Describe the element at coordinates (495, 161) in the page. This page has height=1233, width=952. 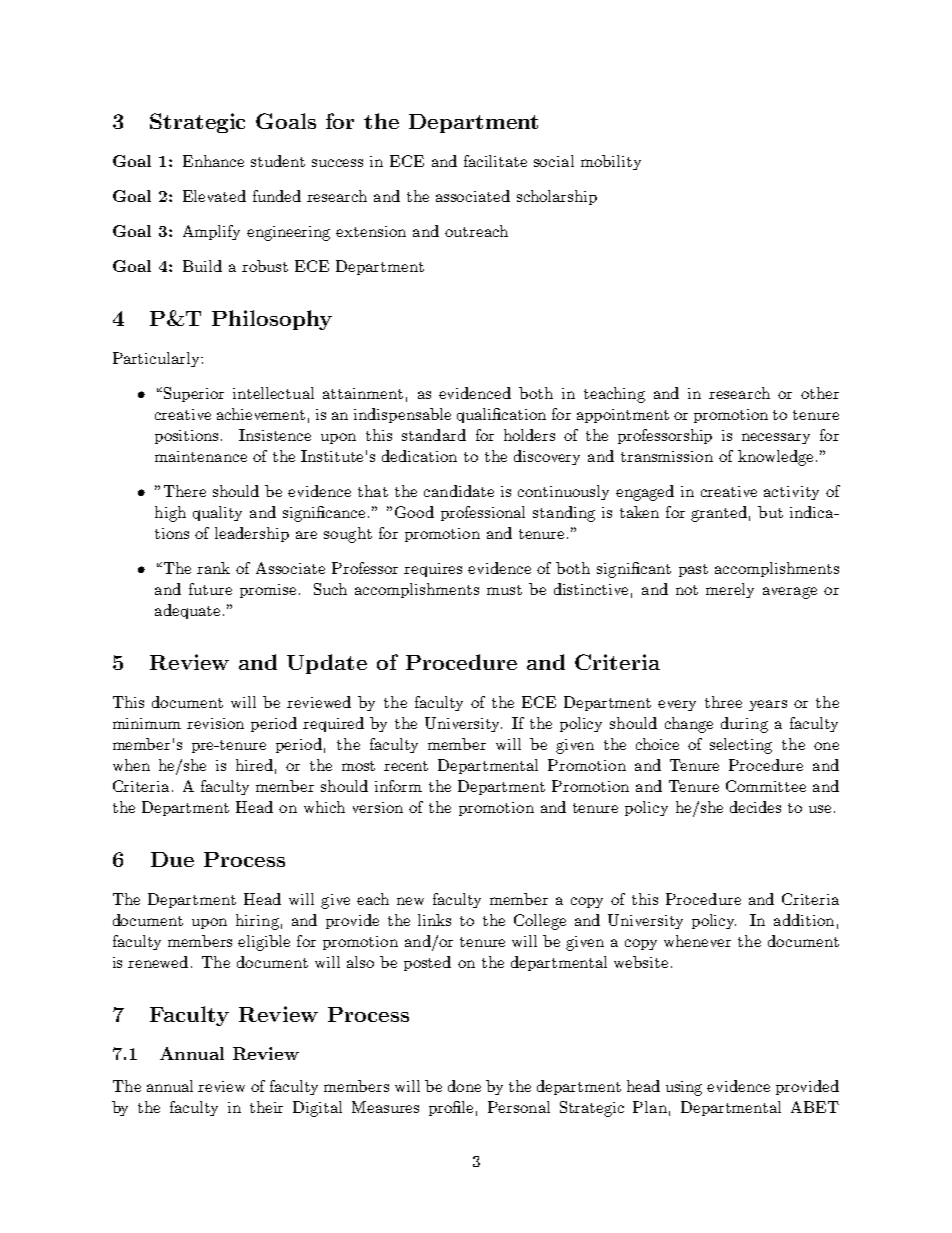
I see `facilitate` at that location.
